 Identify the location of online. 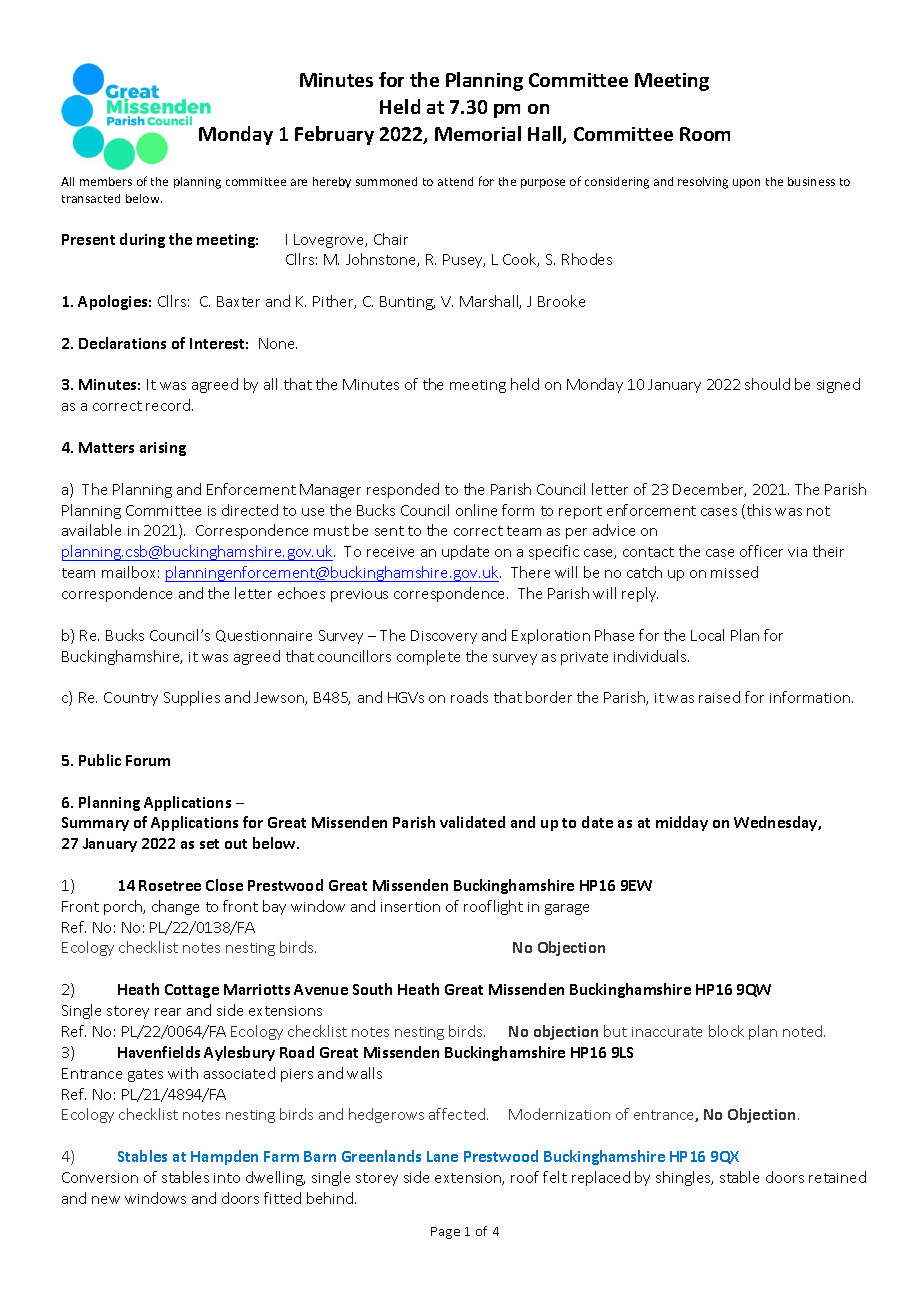
(476, 510).
